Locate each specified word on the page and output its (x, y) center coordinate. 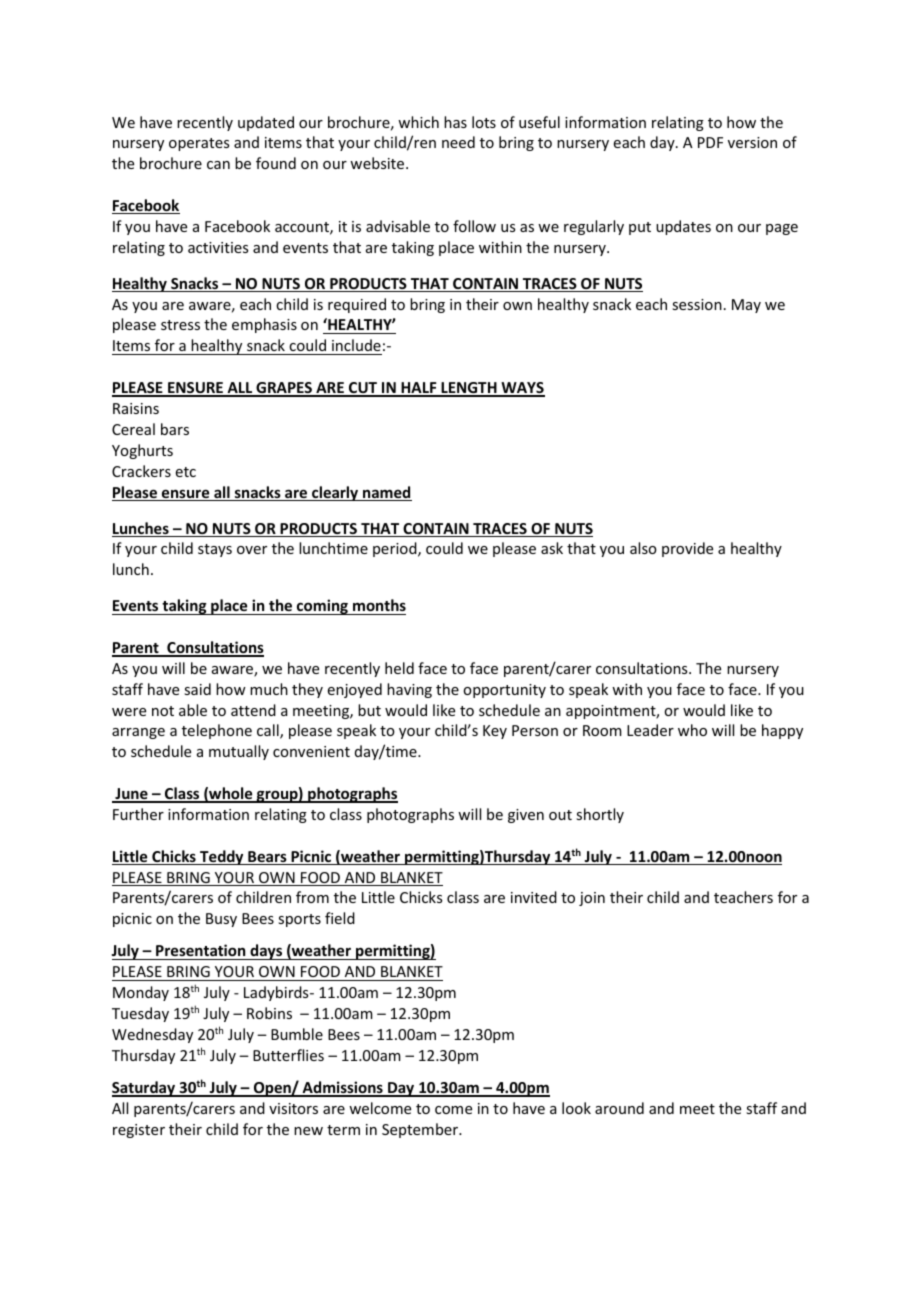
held (399, 668)
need (458, 142)
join (592, 899)
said (197, 689)
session (697, 304)
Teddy (222, 857)
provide (687, 549)
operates (199, 144)
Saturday (144, 1089)
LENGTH (469, 389)
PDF (710, 142)
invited (534, 897)
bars (175, 429)
